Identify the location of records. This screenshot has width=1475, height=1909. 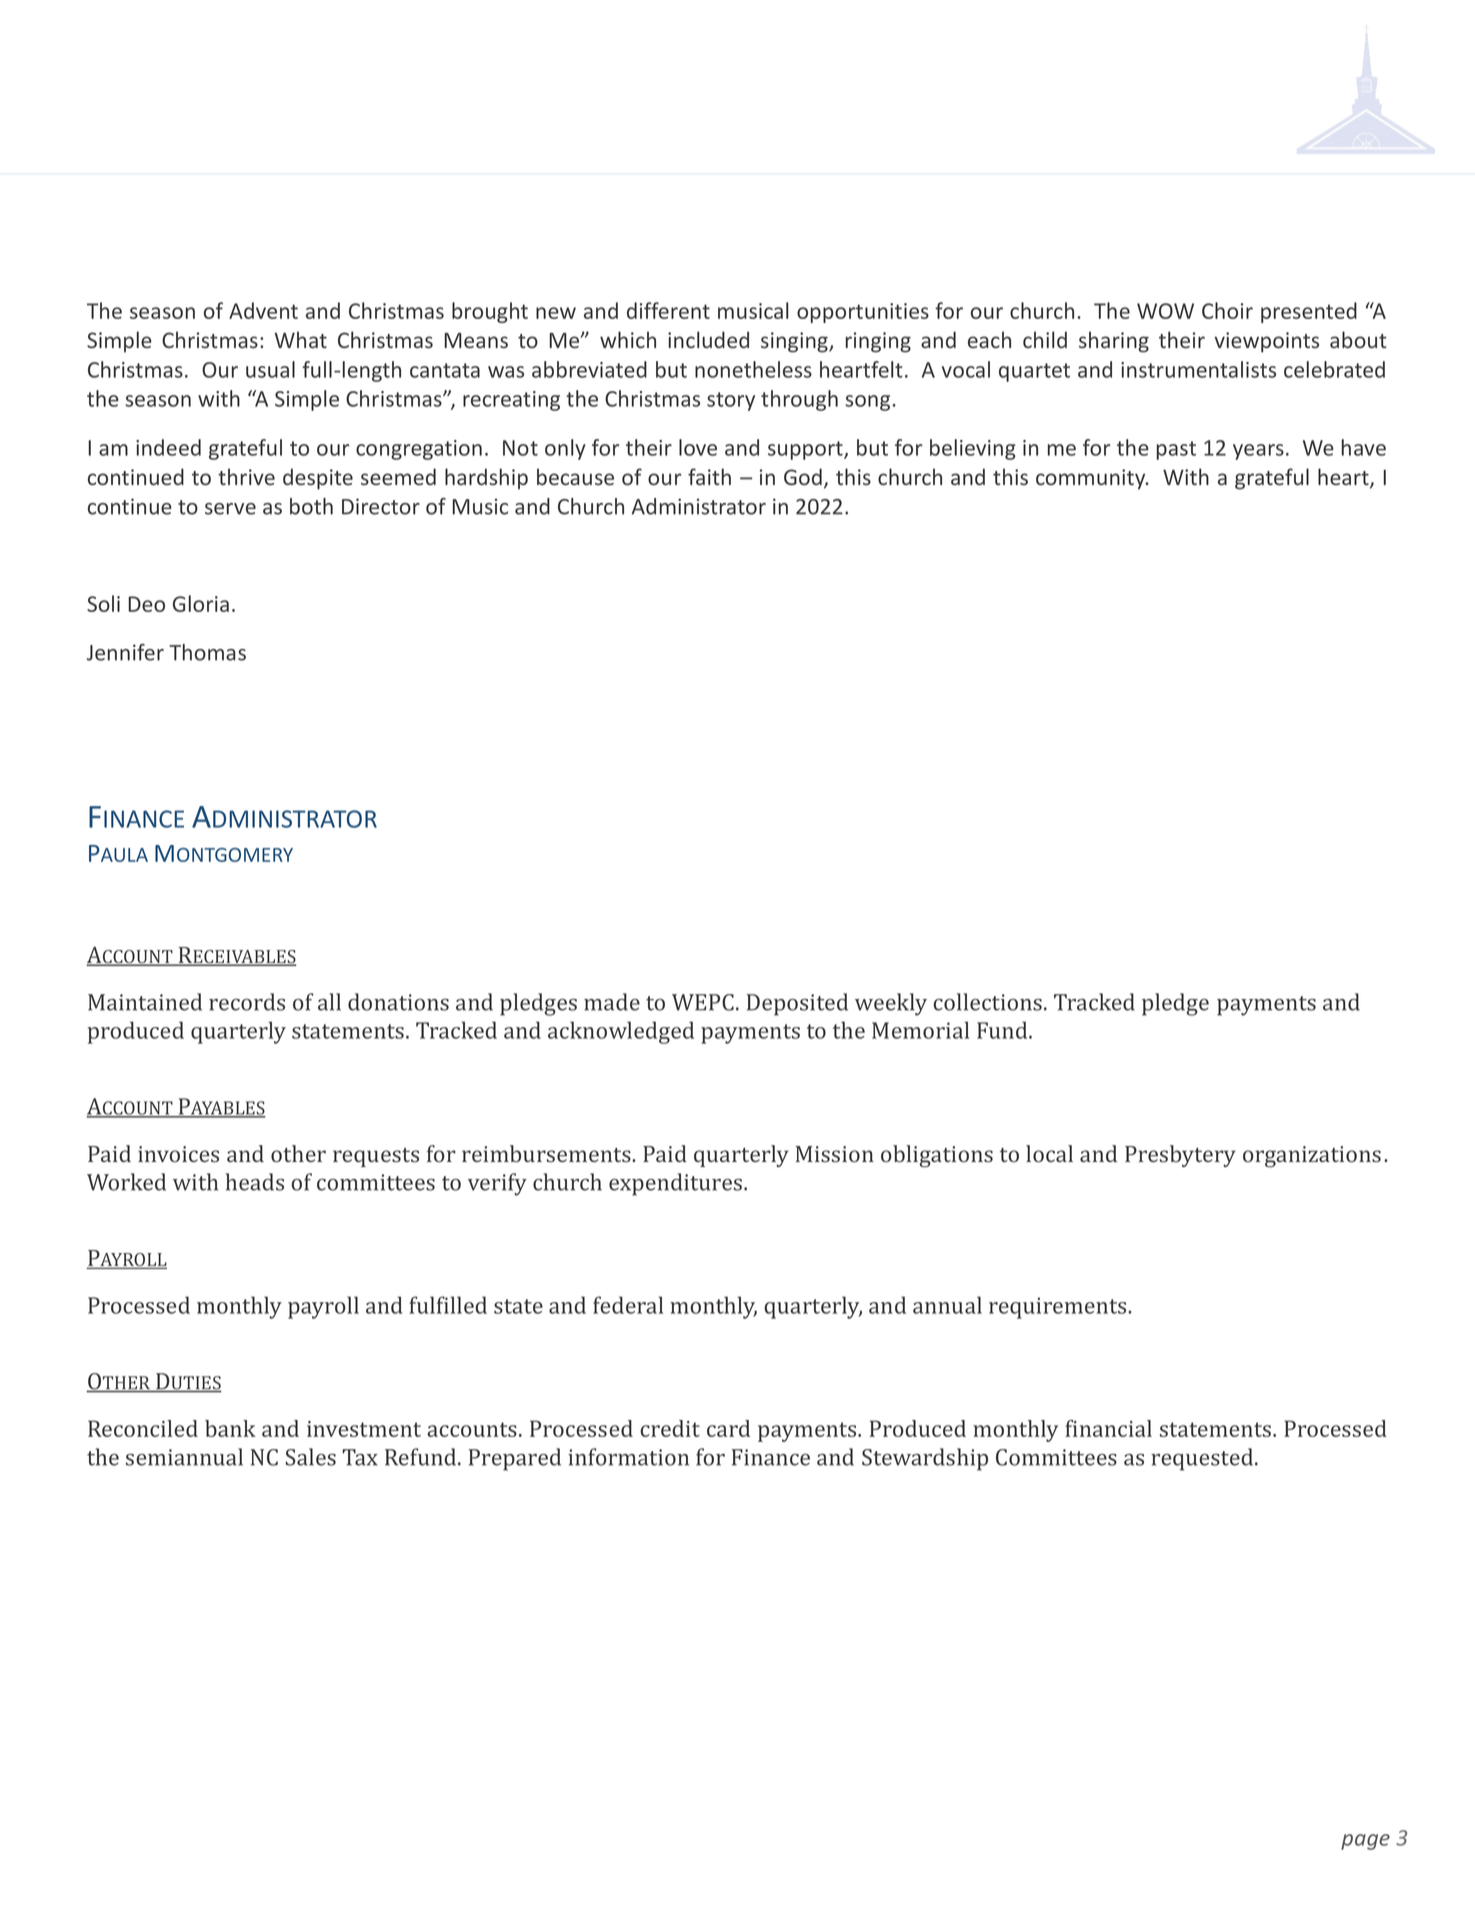
(247, 1002).
